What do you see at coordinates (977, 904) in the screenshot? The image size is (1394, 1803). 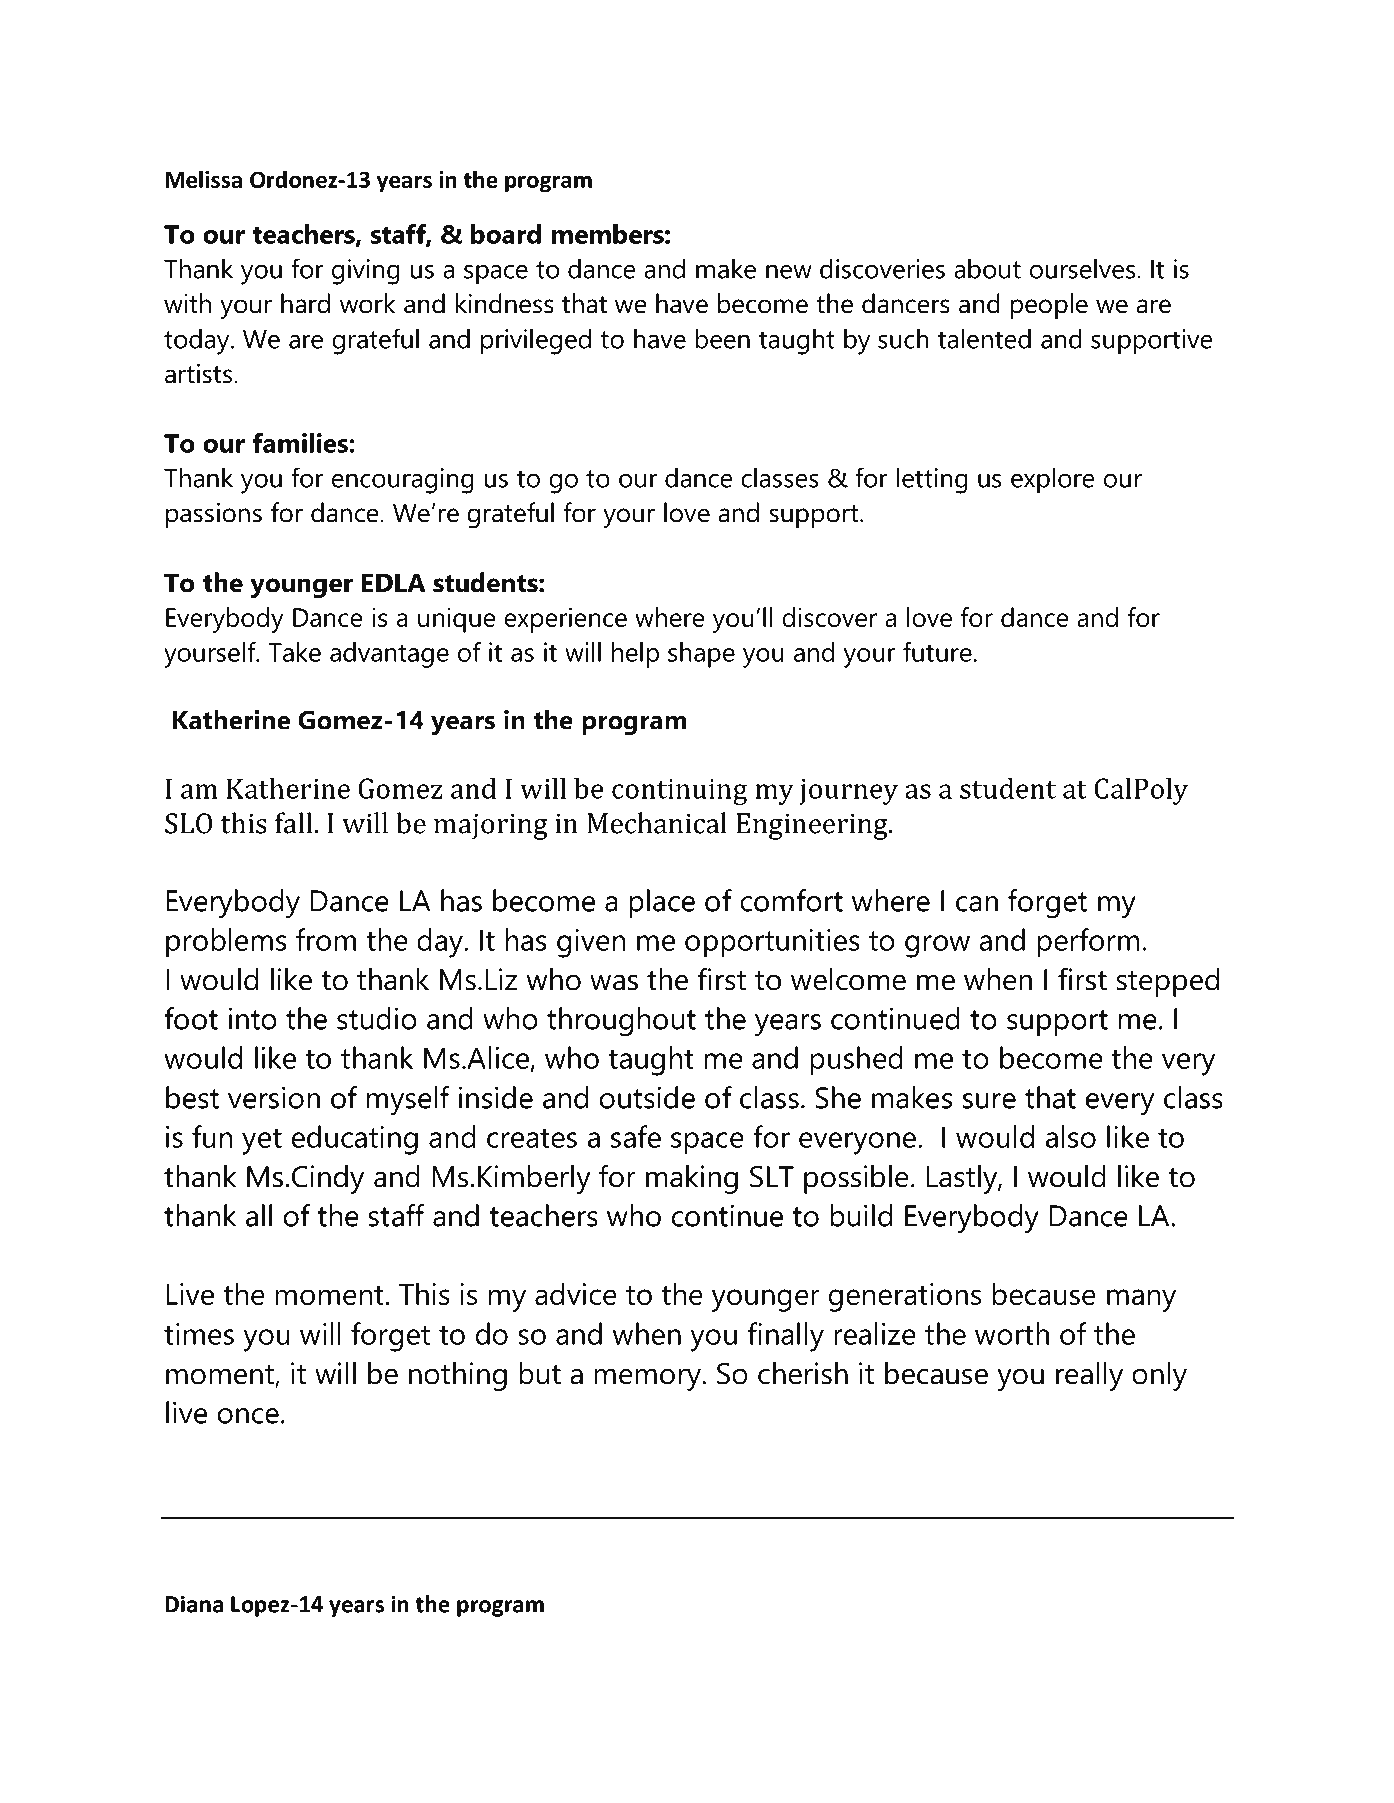 I see `can` at bounding box center [977, 904].
